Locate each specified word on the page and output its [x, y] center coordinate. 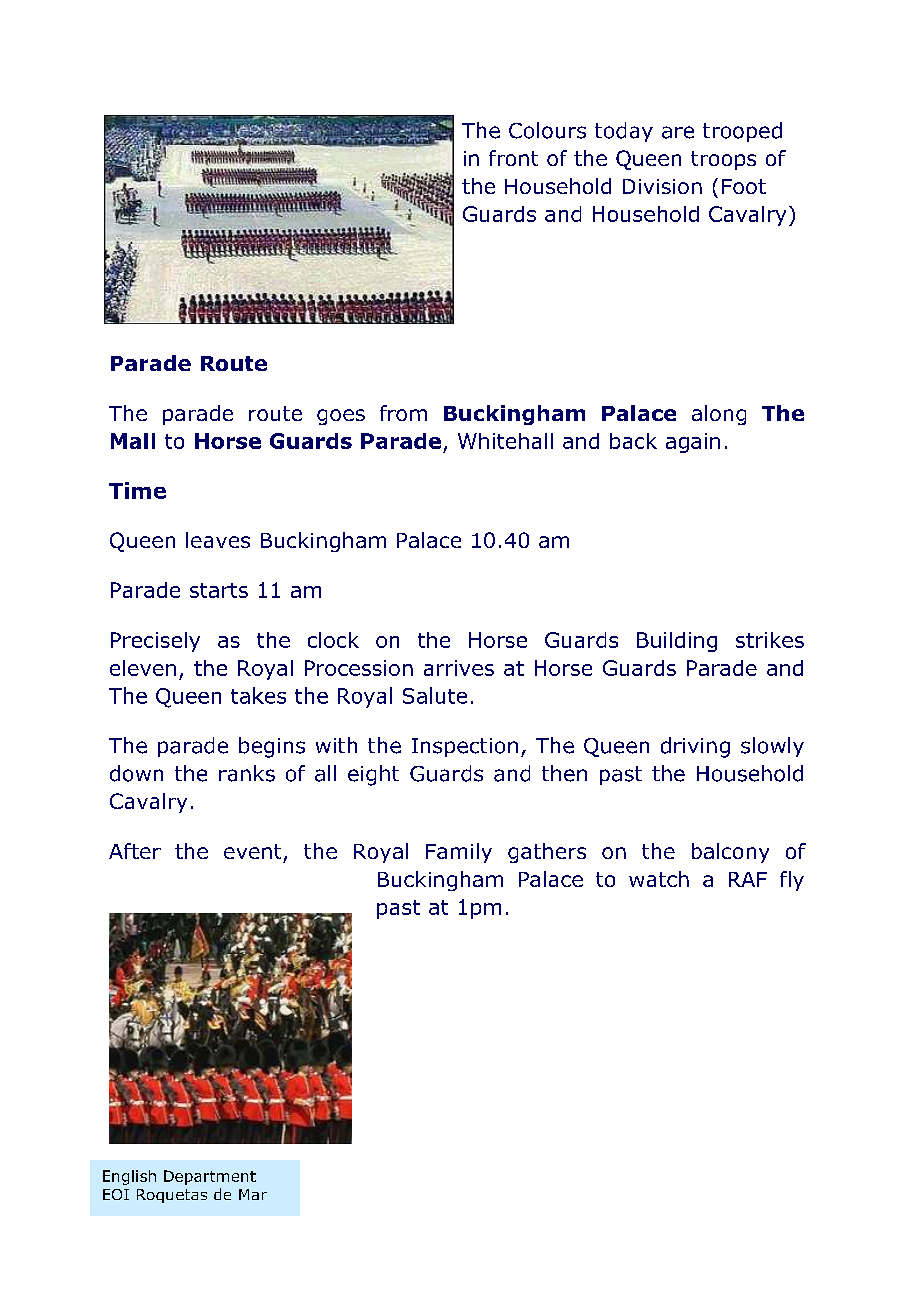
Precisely [155, 642]
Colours [547, 130]
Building [677, 642]
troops [723, 160]
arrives [459, 668]
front [513, 158]
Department [210, 1177]
